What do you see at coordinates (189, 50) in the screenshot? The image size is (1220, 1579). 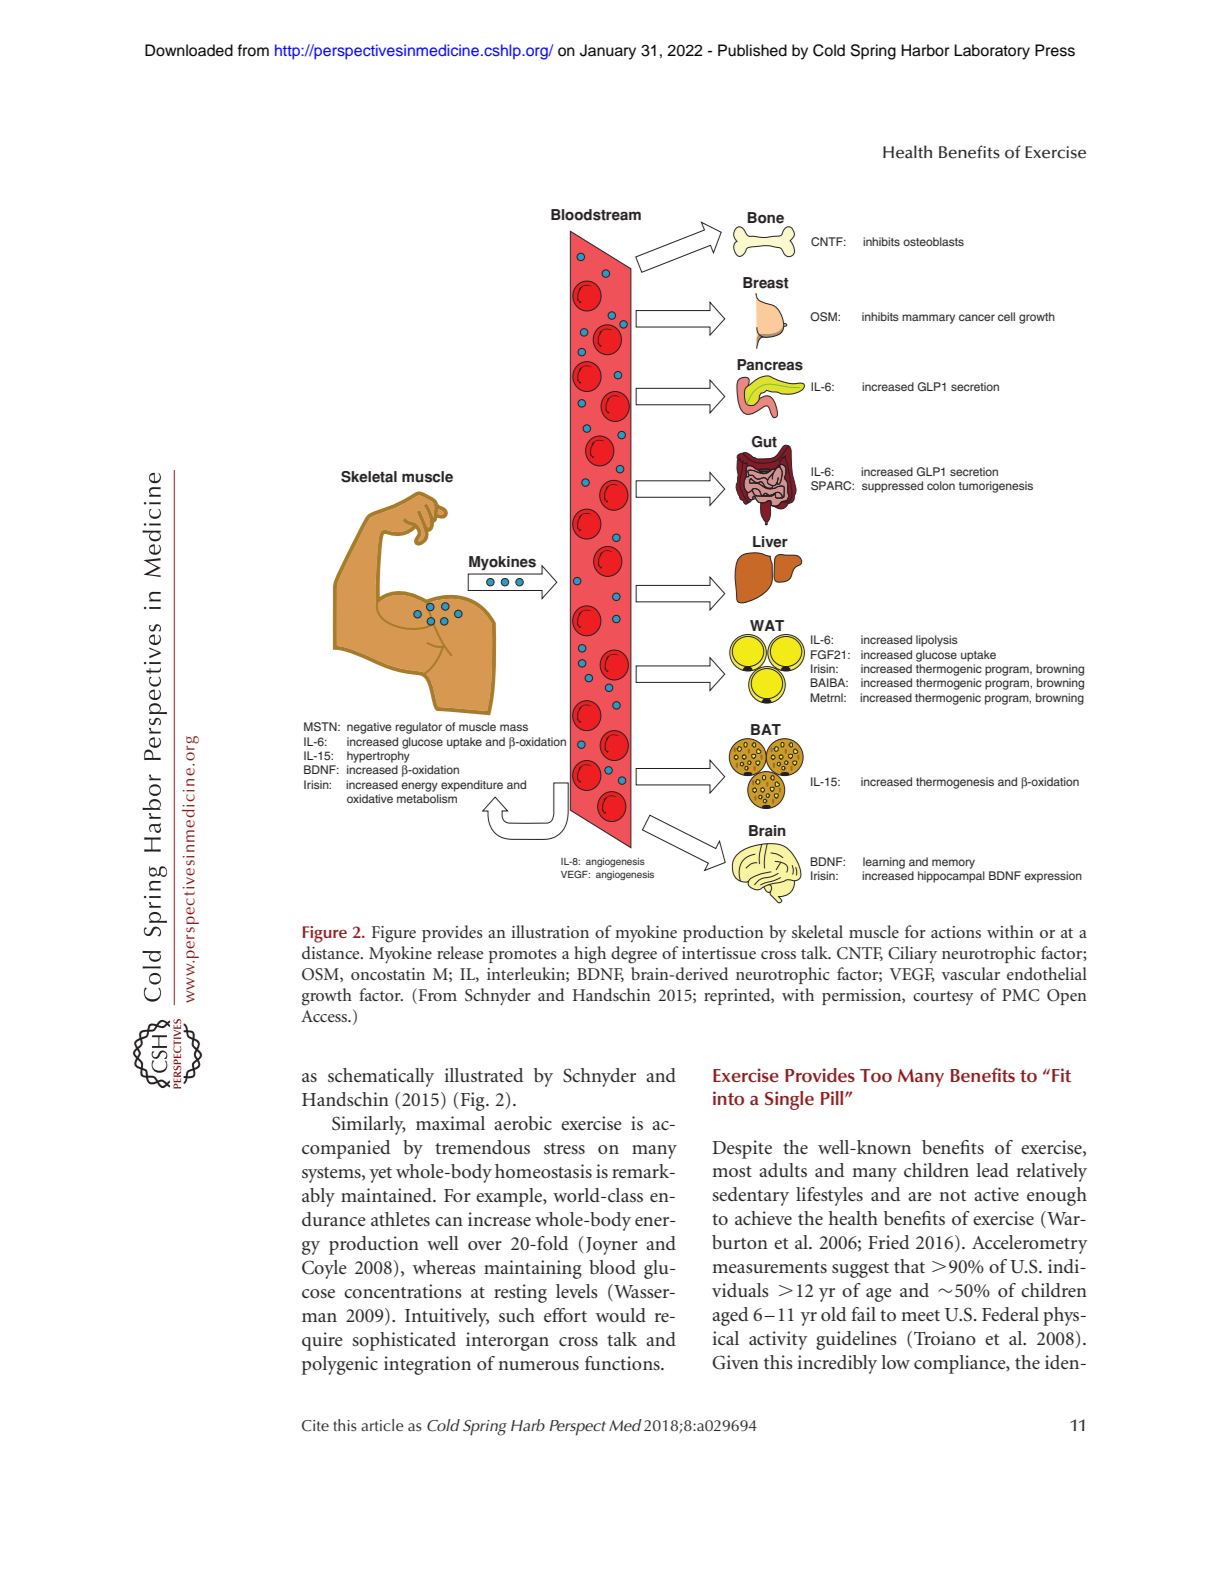 I see `Downloaded` at bounding box center [189, 50].
